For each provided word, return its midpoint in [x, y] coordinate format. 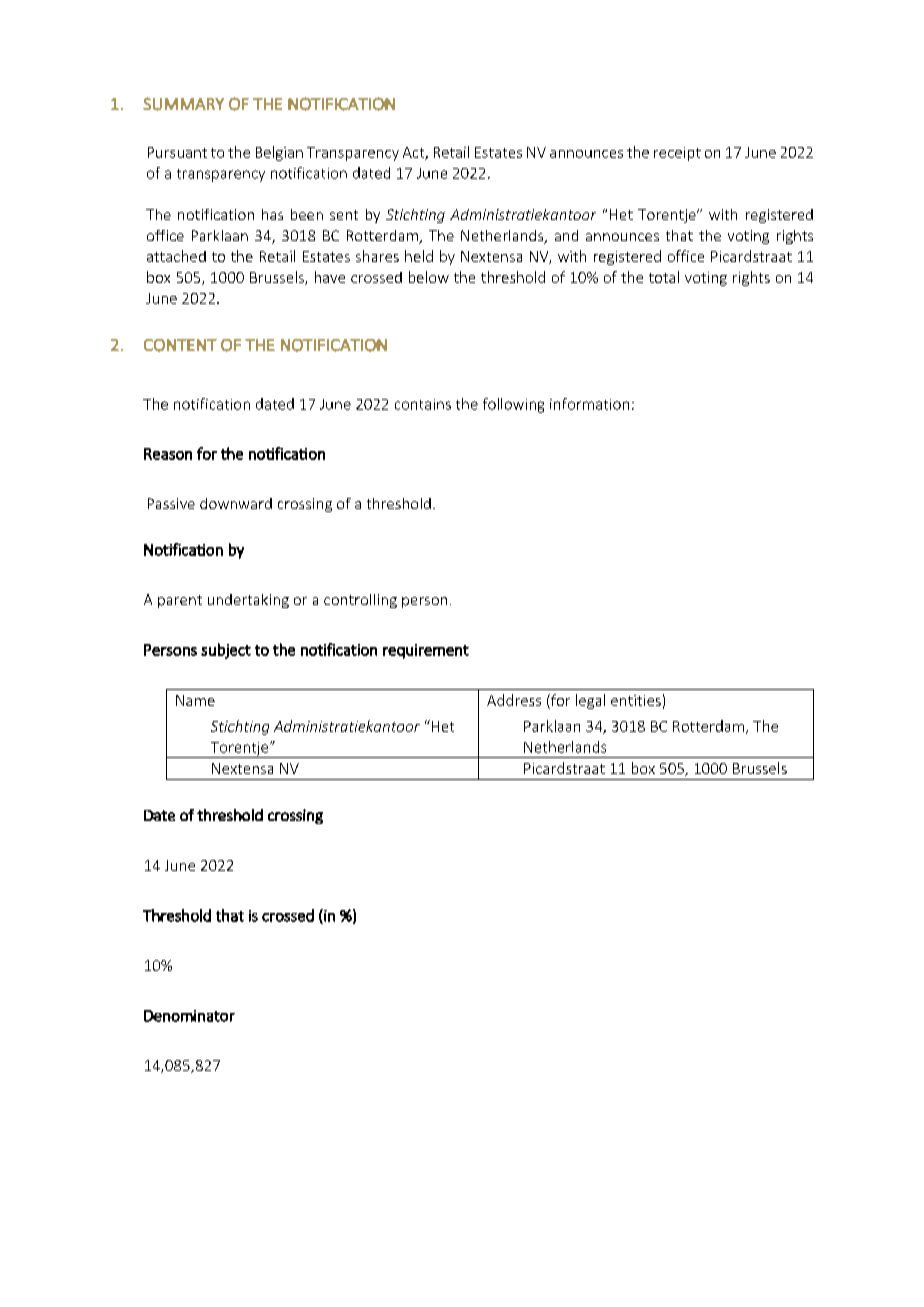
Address [514, 700]
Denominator [189, 1016]
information [589, 404]
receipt [677, 154]
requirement [426, 651]
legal [590, 701]
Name [195, 700]
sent [344, 215]
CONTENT [180, 345]
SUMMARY [183, 104]
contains [423, 404]
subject [226, 651]
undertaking [248, 601]
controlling [360, 601]
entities [636, 700]
